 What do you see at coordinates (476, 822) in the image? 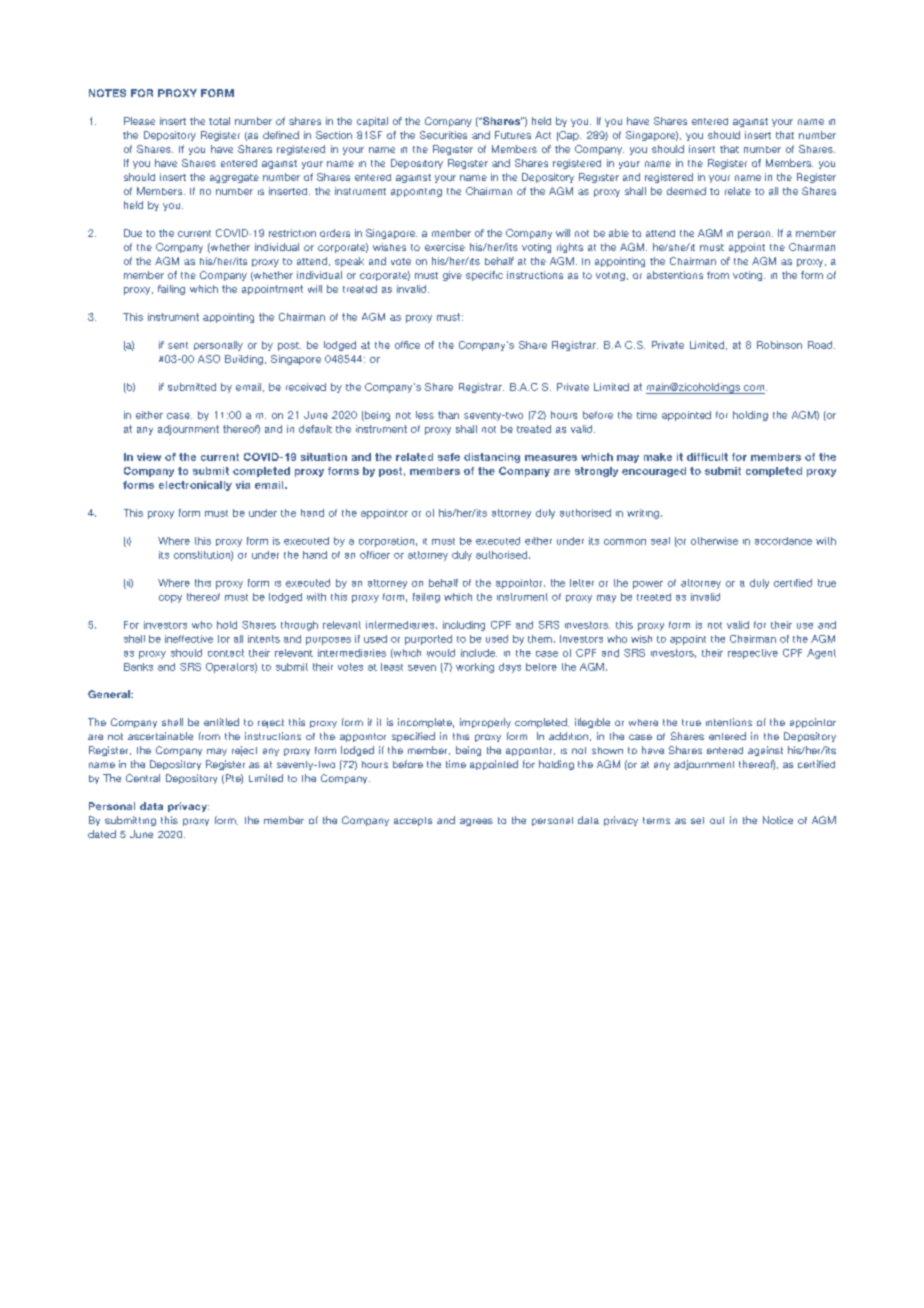
I see `agrees` at bounding box center [476, 822].
